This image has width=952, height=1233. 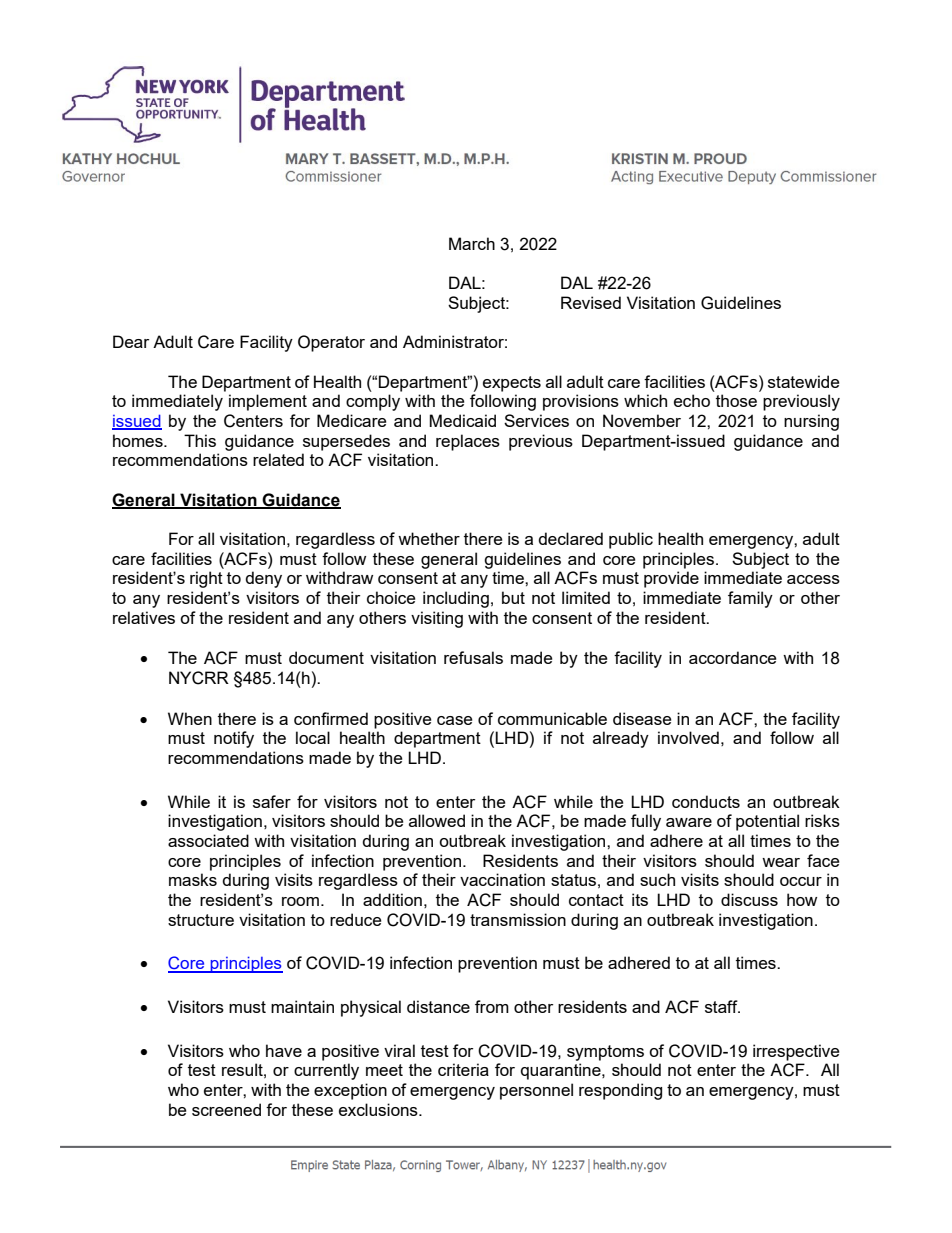 I want to click on Dear, so click(x=131, y=341).
